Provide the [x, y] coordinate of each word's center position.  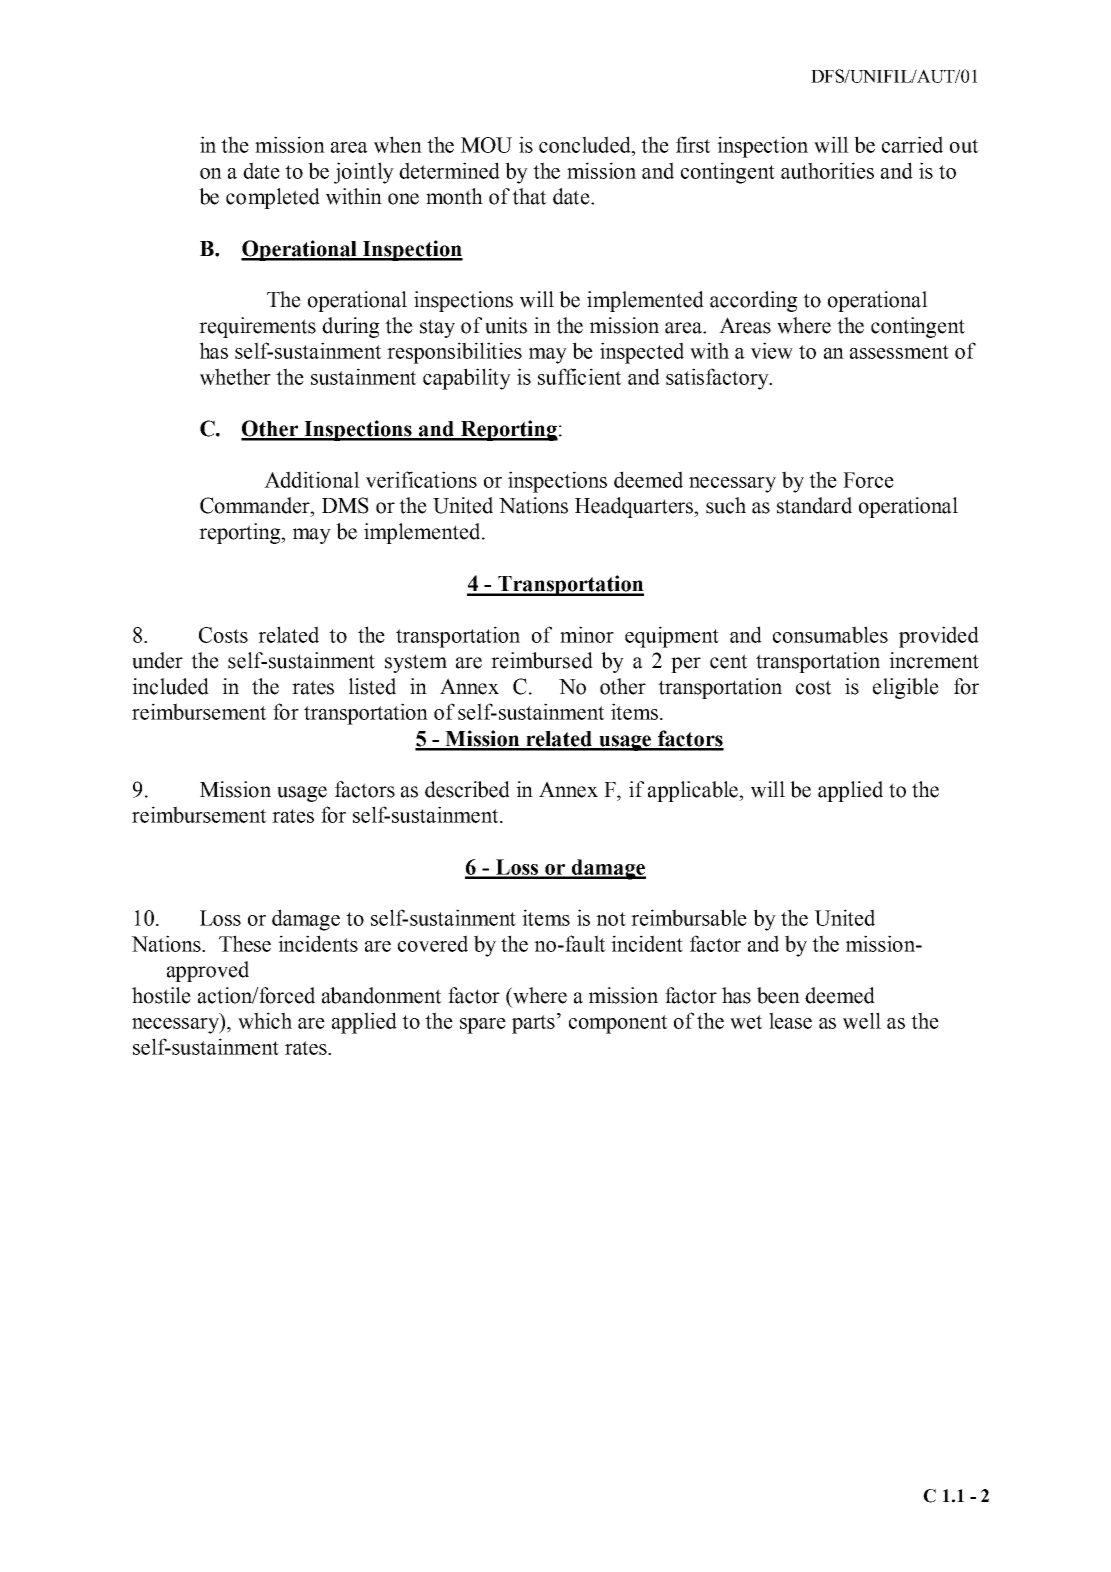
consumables [830, 634]
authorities [827, 170]
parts [533, 1024]
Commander [256, 505]
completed [273, 198]
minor [587, 634]
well [862, 1020]
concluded [586, 145]
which [265, 1020]
